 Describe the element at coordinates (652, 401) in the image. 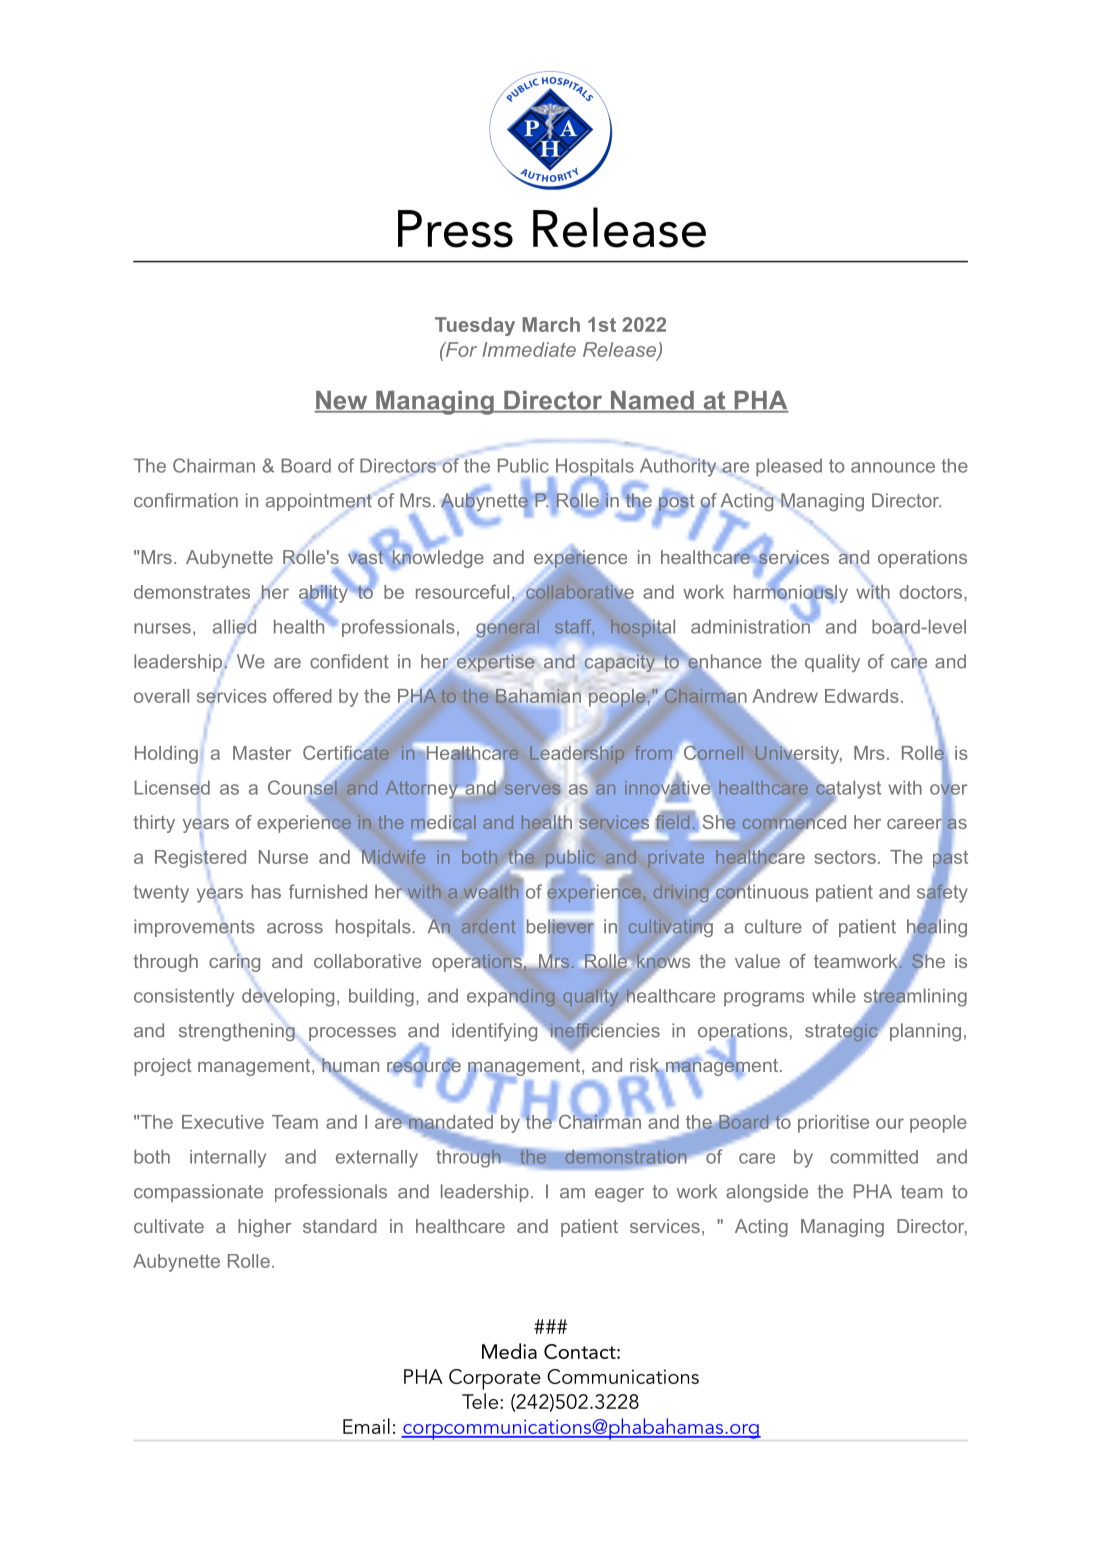

I see `Named` at that location.
